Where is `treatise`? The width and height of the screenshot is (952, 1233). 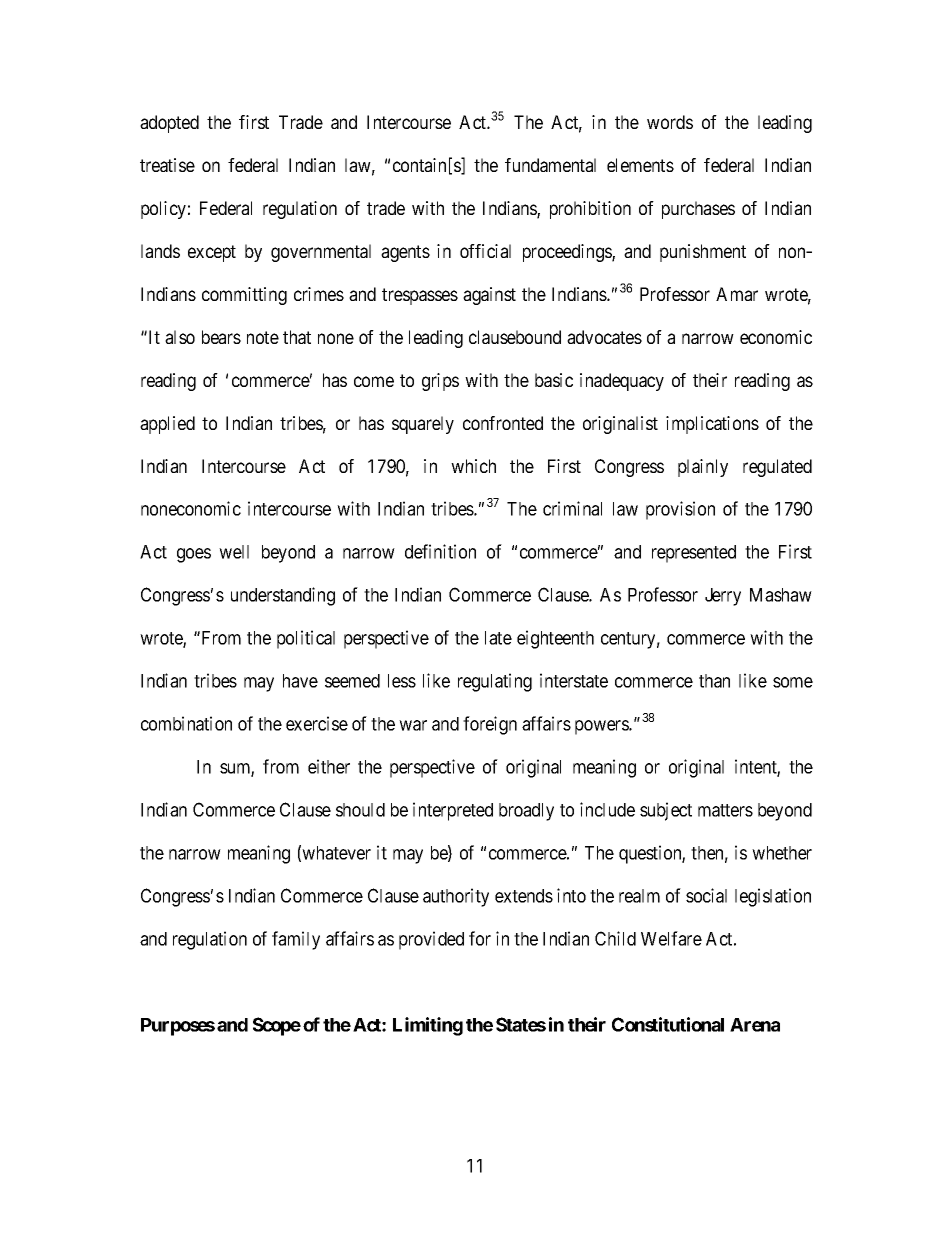
treatise is located at coordinates (167, 165).
